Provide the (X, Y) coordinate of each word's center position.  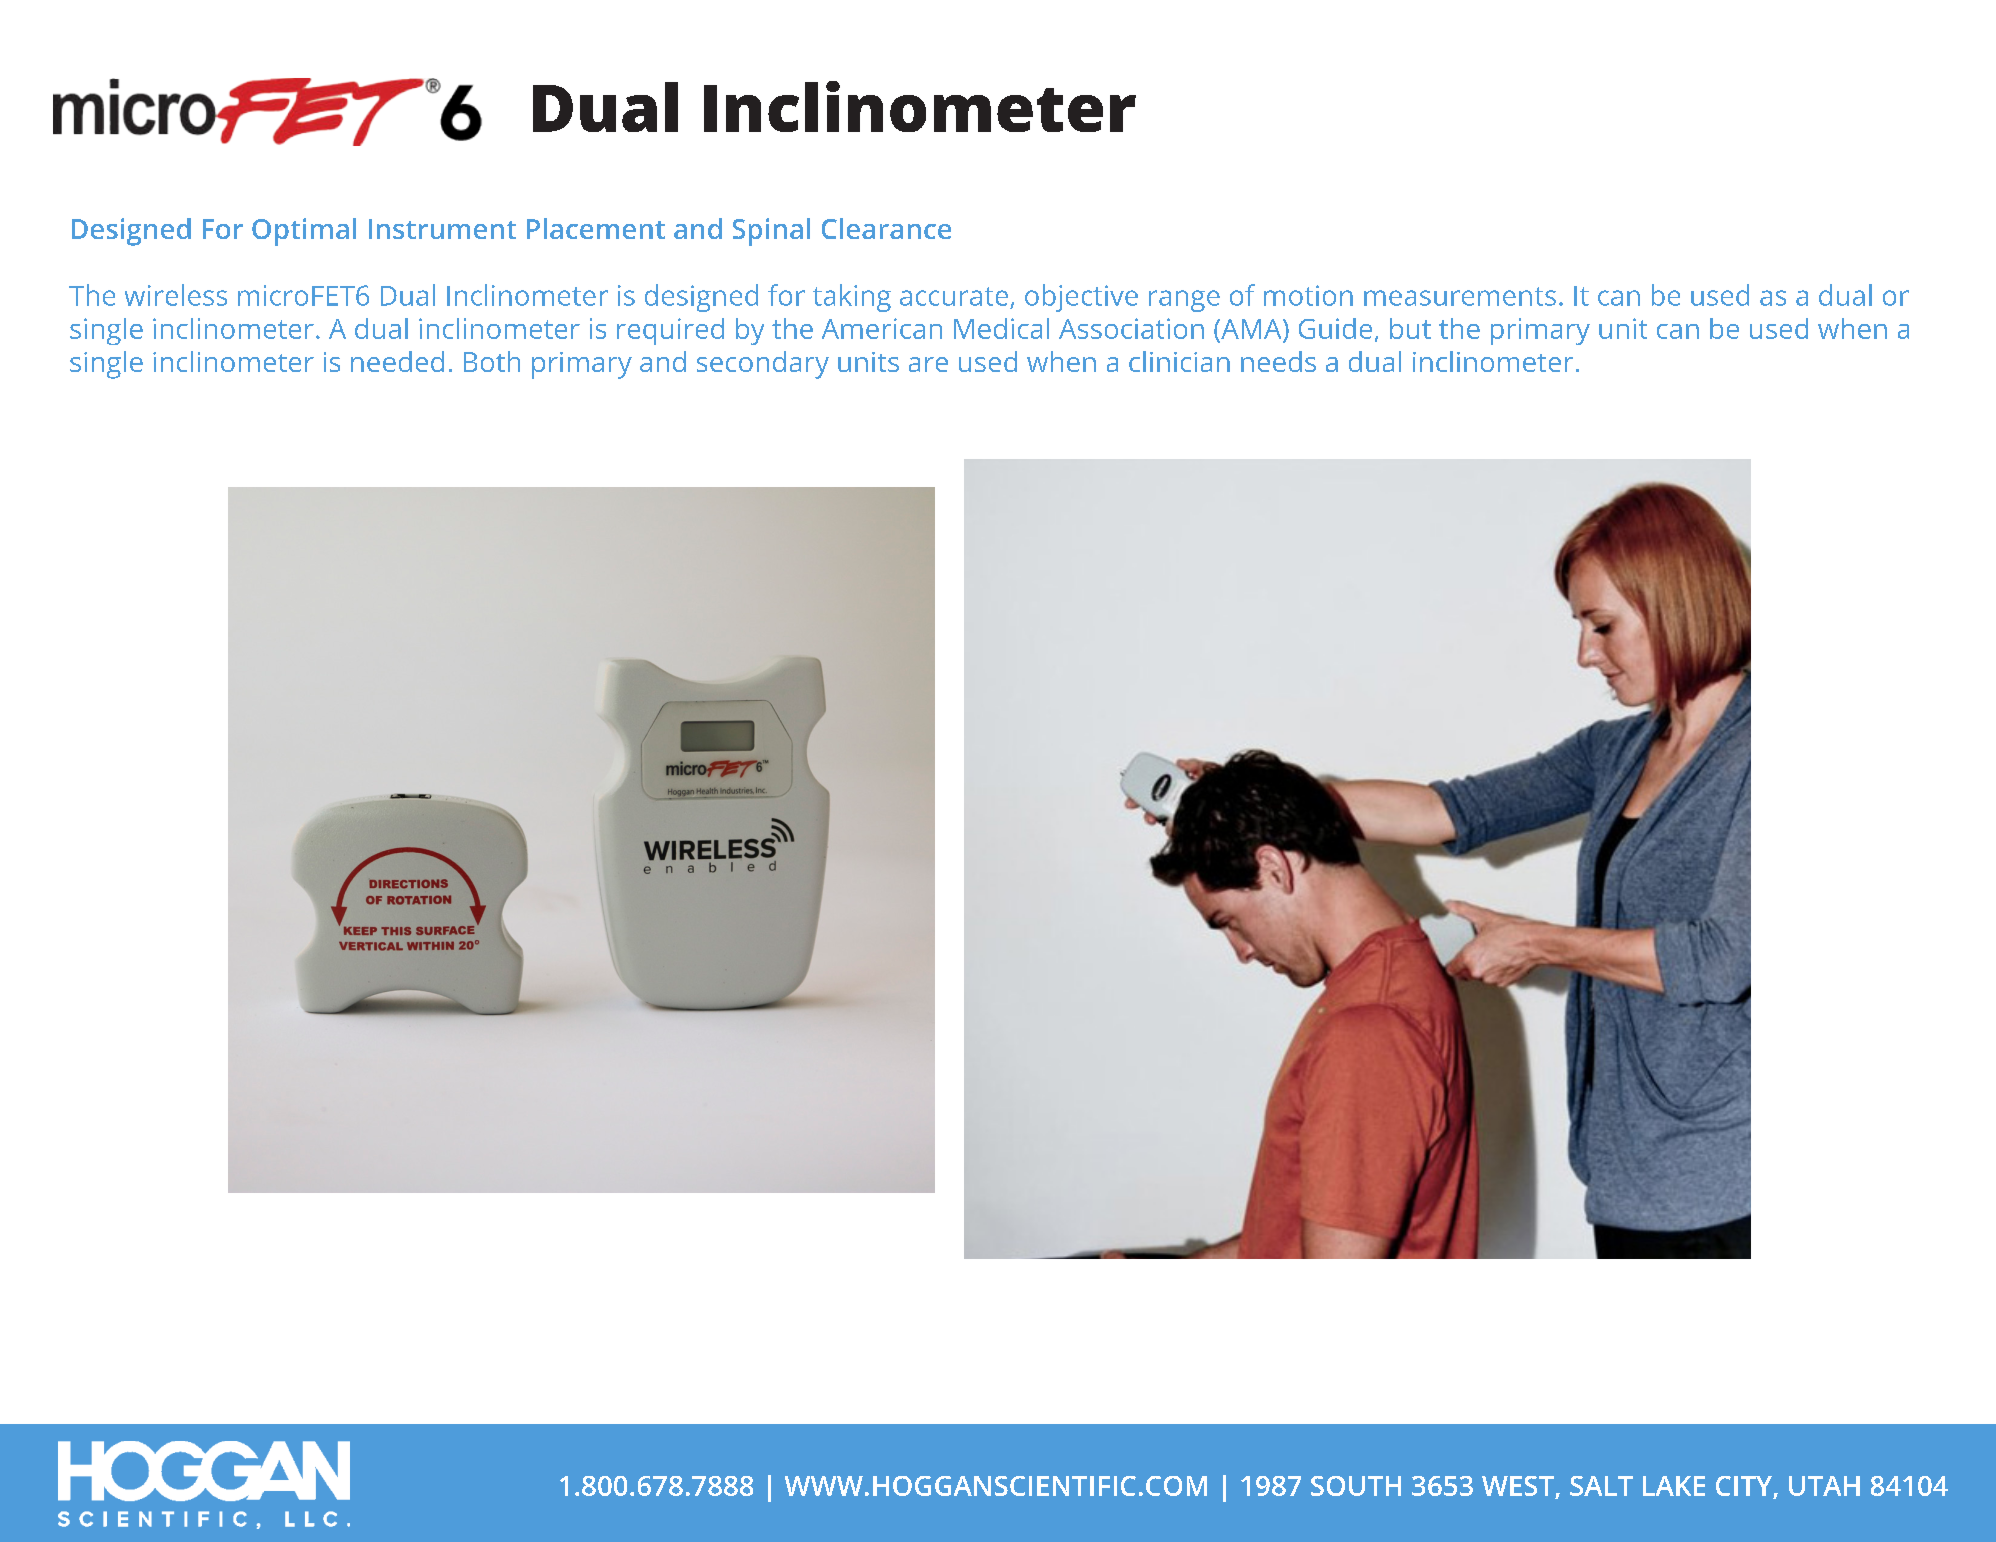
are (928, 364)
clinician (1179, 361)
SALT (1601, 1486)
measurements (1460, 296)
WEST (1518, 1486)
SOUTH (1356, 1486)
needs (1278, 361)
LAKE (1674, 1486)
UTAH (1824, 1486)
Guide (1335, 328)
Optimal (304, 232)
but (1410, 328)
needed (397, 361)
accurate (954, 296)
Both (492, 361)
